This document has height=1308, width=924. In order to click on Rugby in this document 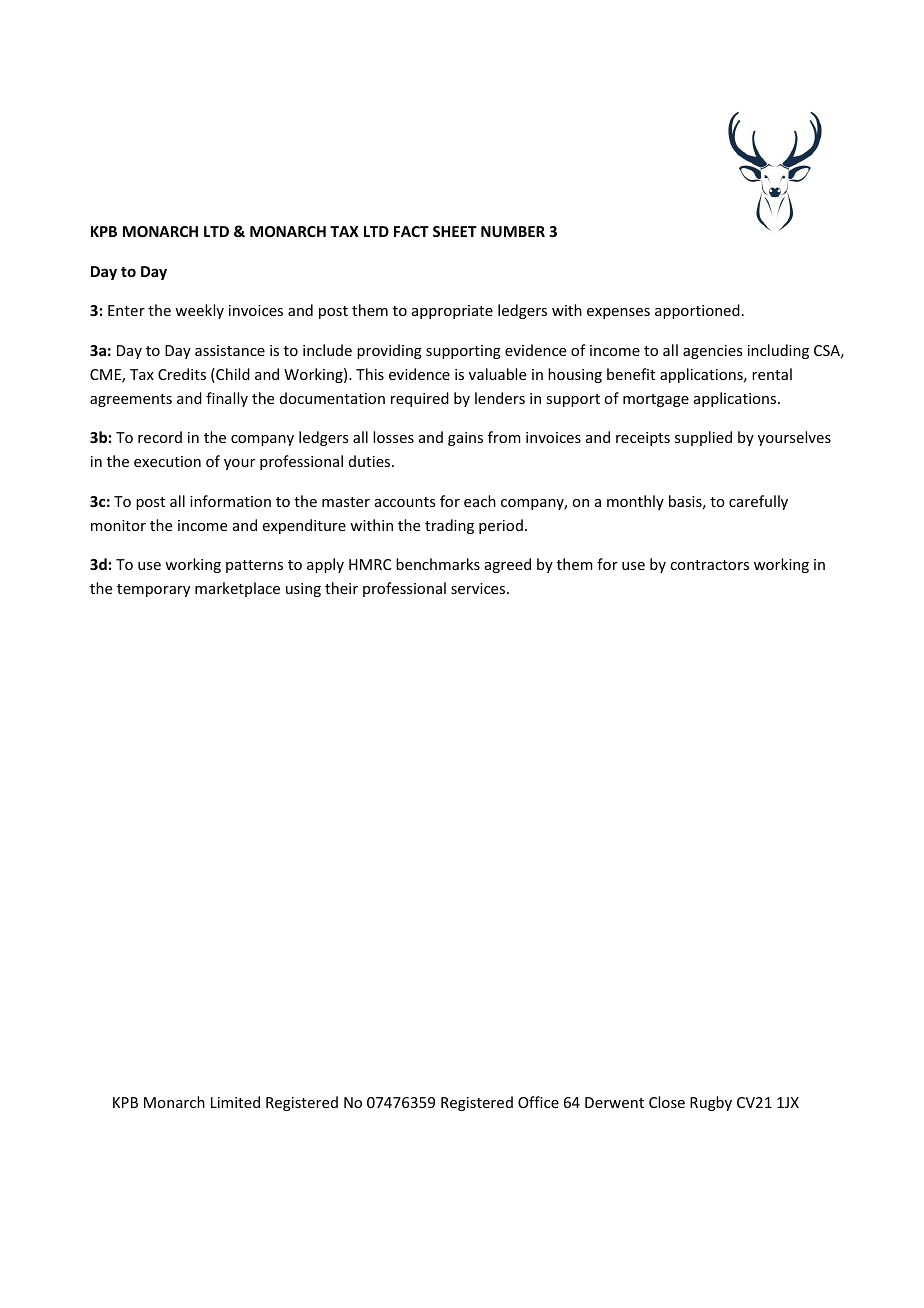, I will do `click(711, 1103)`.
